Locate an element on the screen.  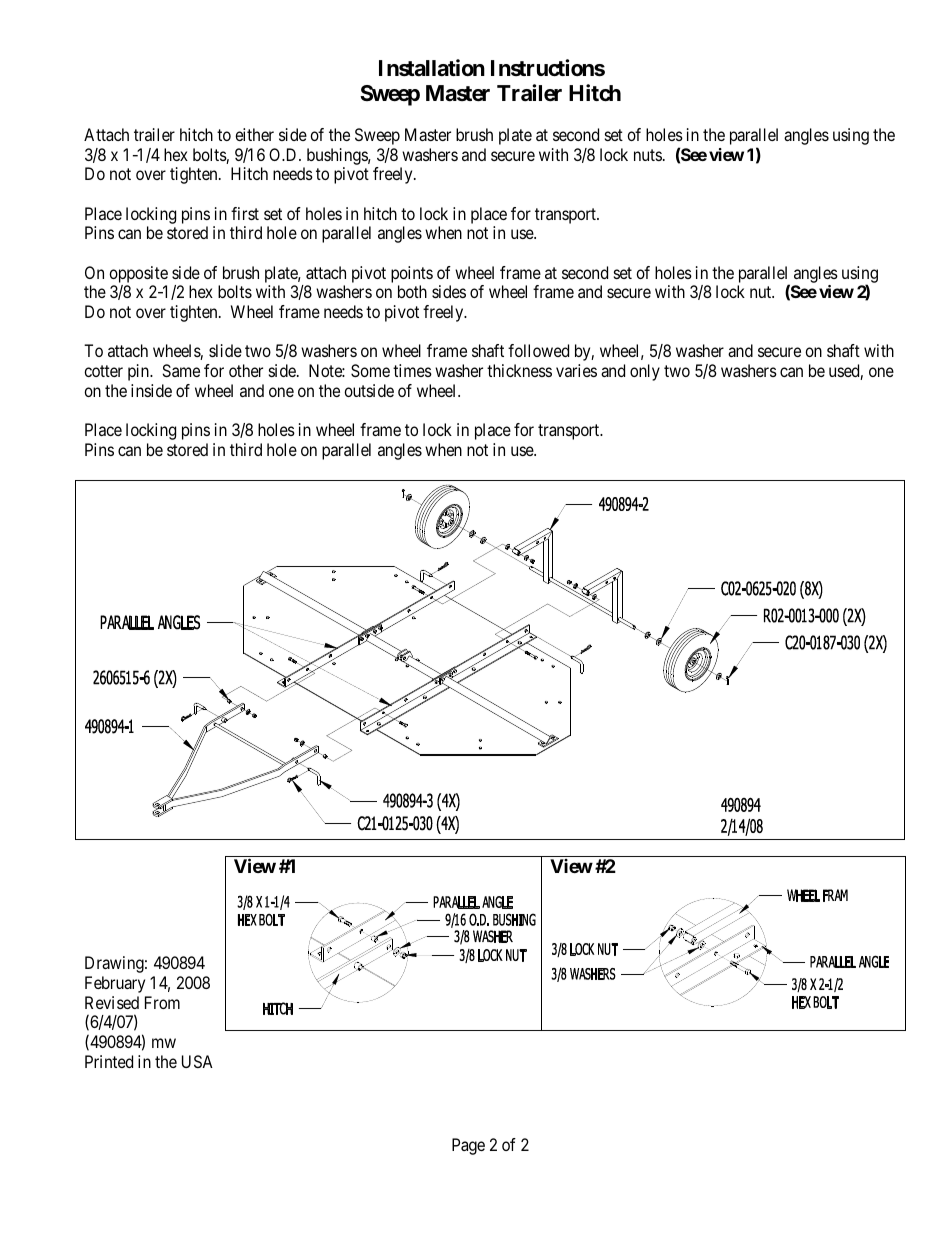
either is located at coordinates (254, 134).
